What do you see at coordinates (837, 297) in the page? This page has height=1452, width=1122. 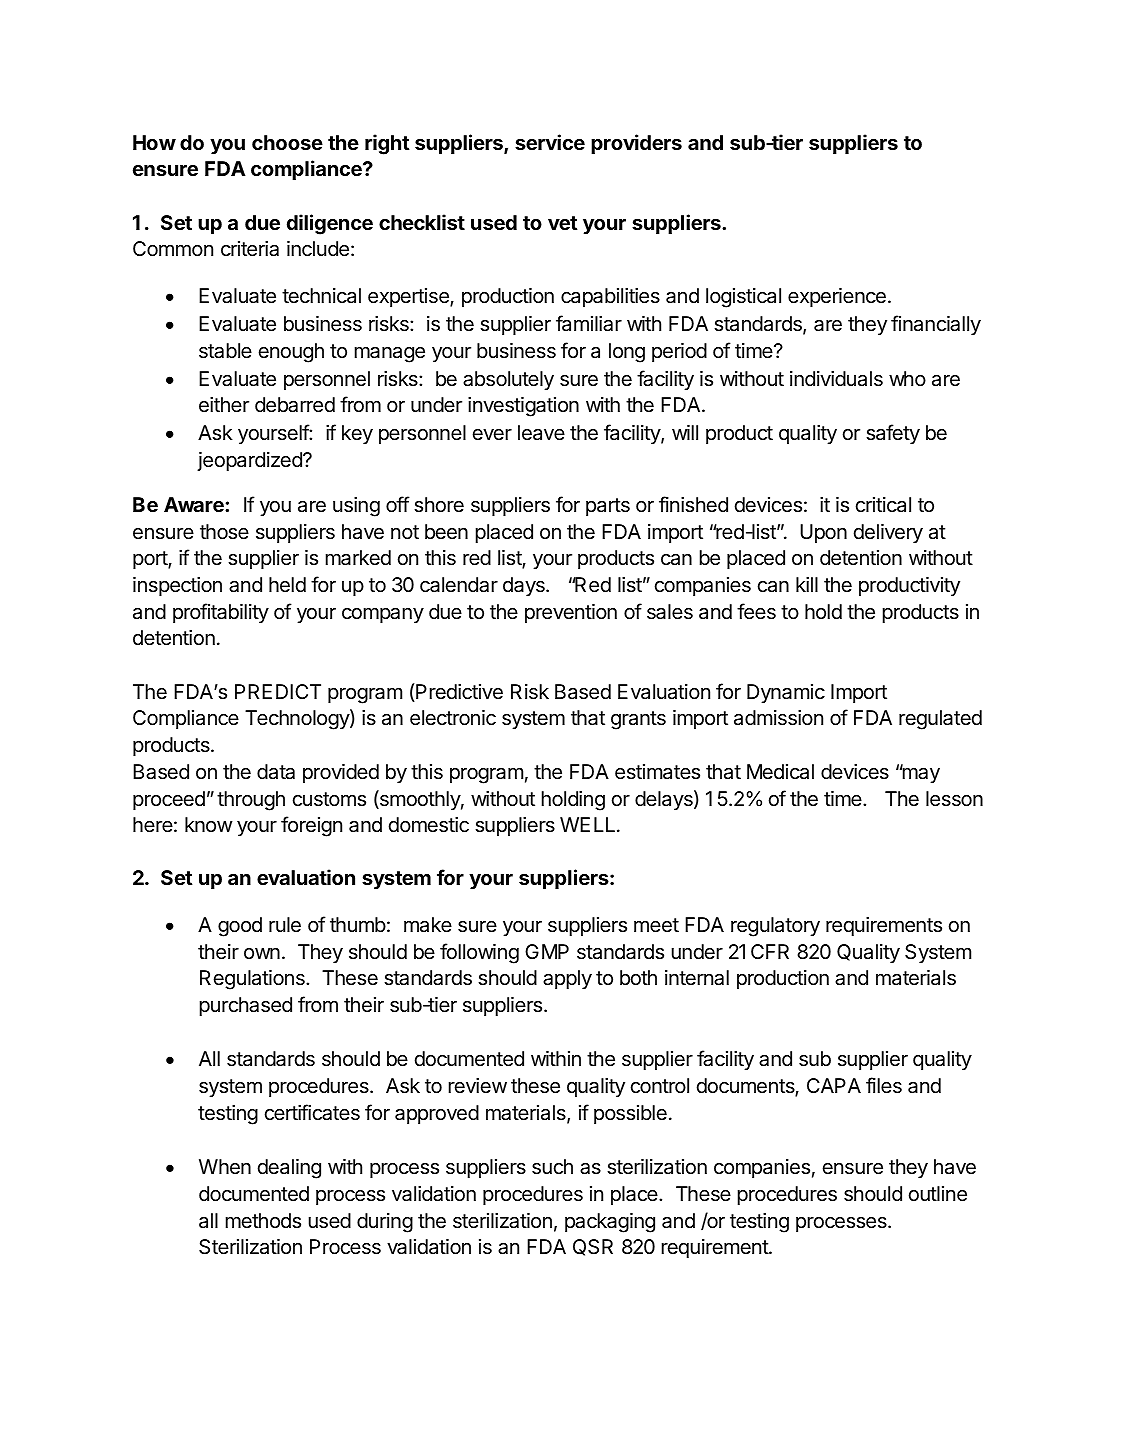 I see `experience` at bounding box center [837, 297].
